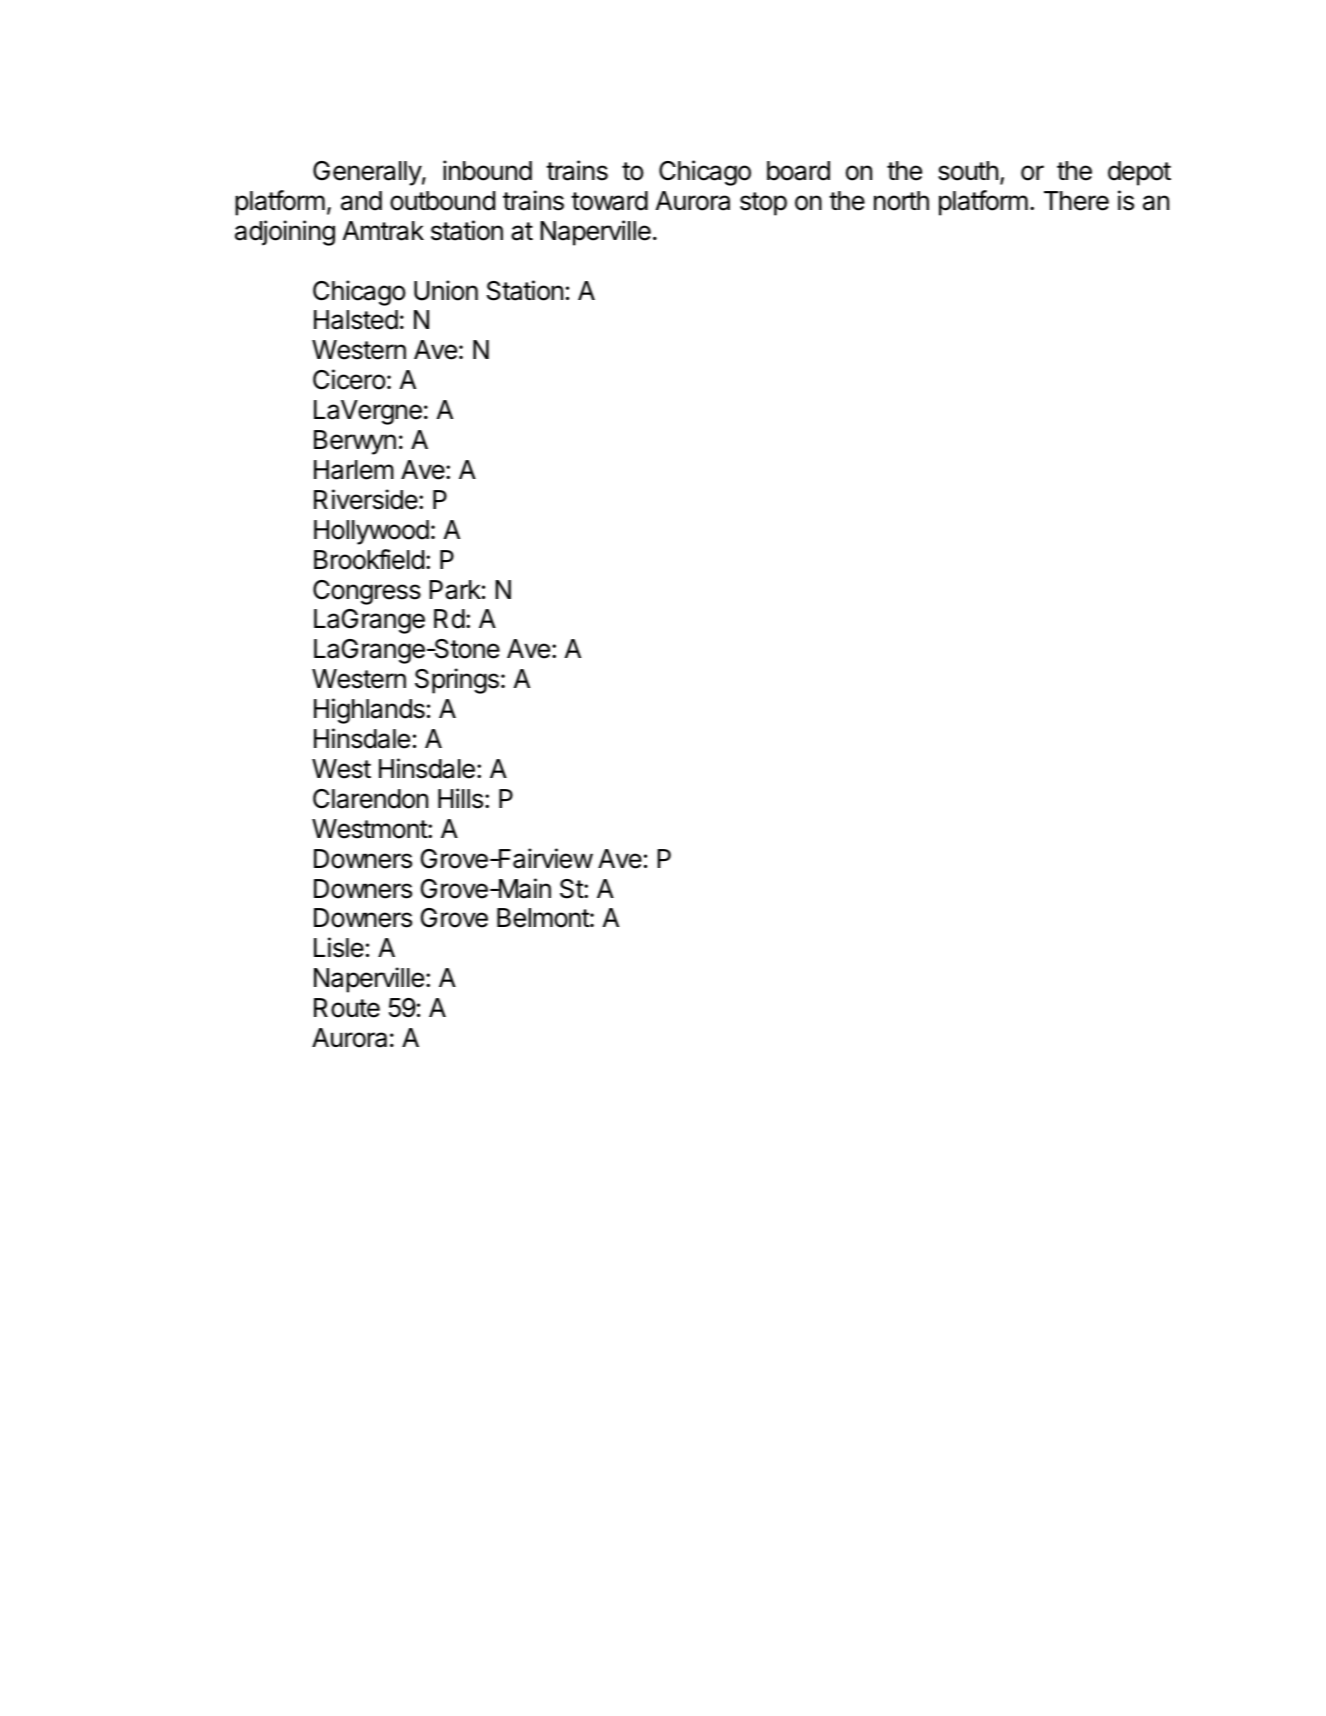  Describe the element at coordinates (442, 201) in the screenshot. I see `outbound` at that location.
